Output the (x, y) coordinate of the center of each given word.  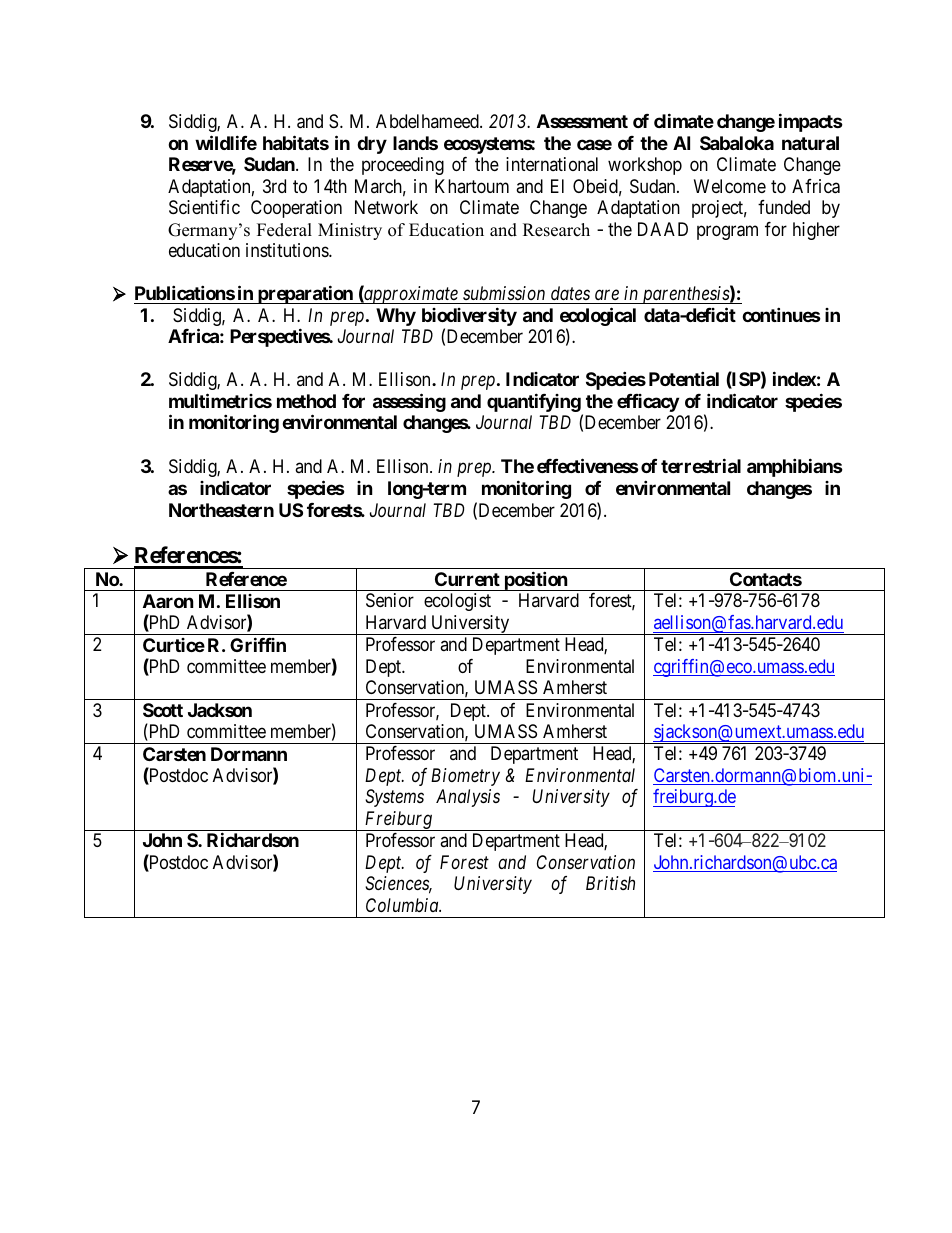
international (552, 164)
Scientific (204, 207)
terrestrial (701, 465)
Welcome (730, 186)
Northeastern (221, 510)
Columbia (403, 905)
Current (467, 579)
